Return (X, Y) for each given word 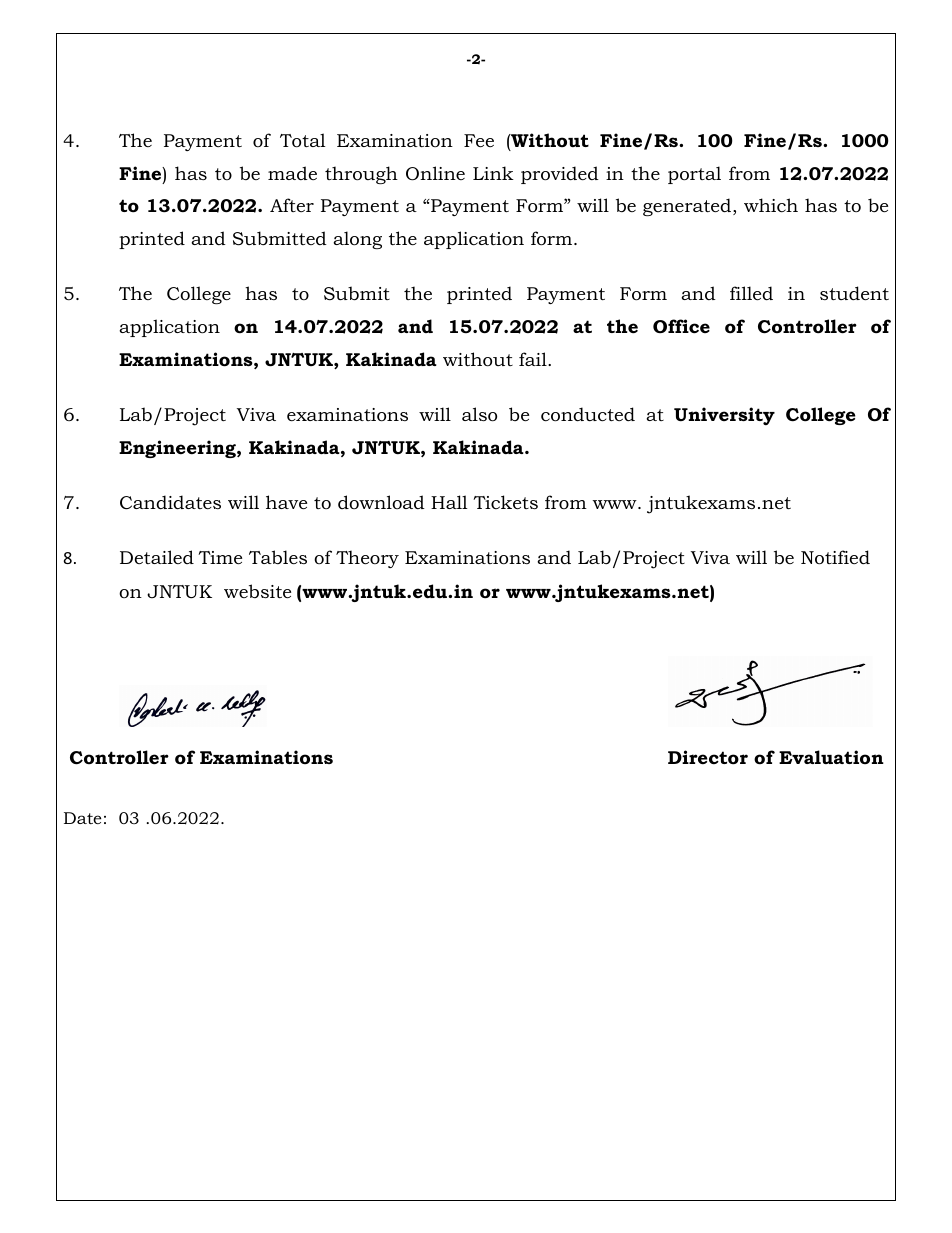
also (479, 414)
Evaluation (831, 757)
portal (694, 175)
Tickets (505, 502)
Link (493, 173)
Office (681, 326)
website (257, 591)
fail (534, 359)
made (292, 173)
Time (220, 557)
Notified (835, 557)
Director (708, 757)
